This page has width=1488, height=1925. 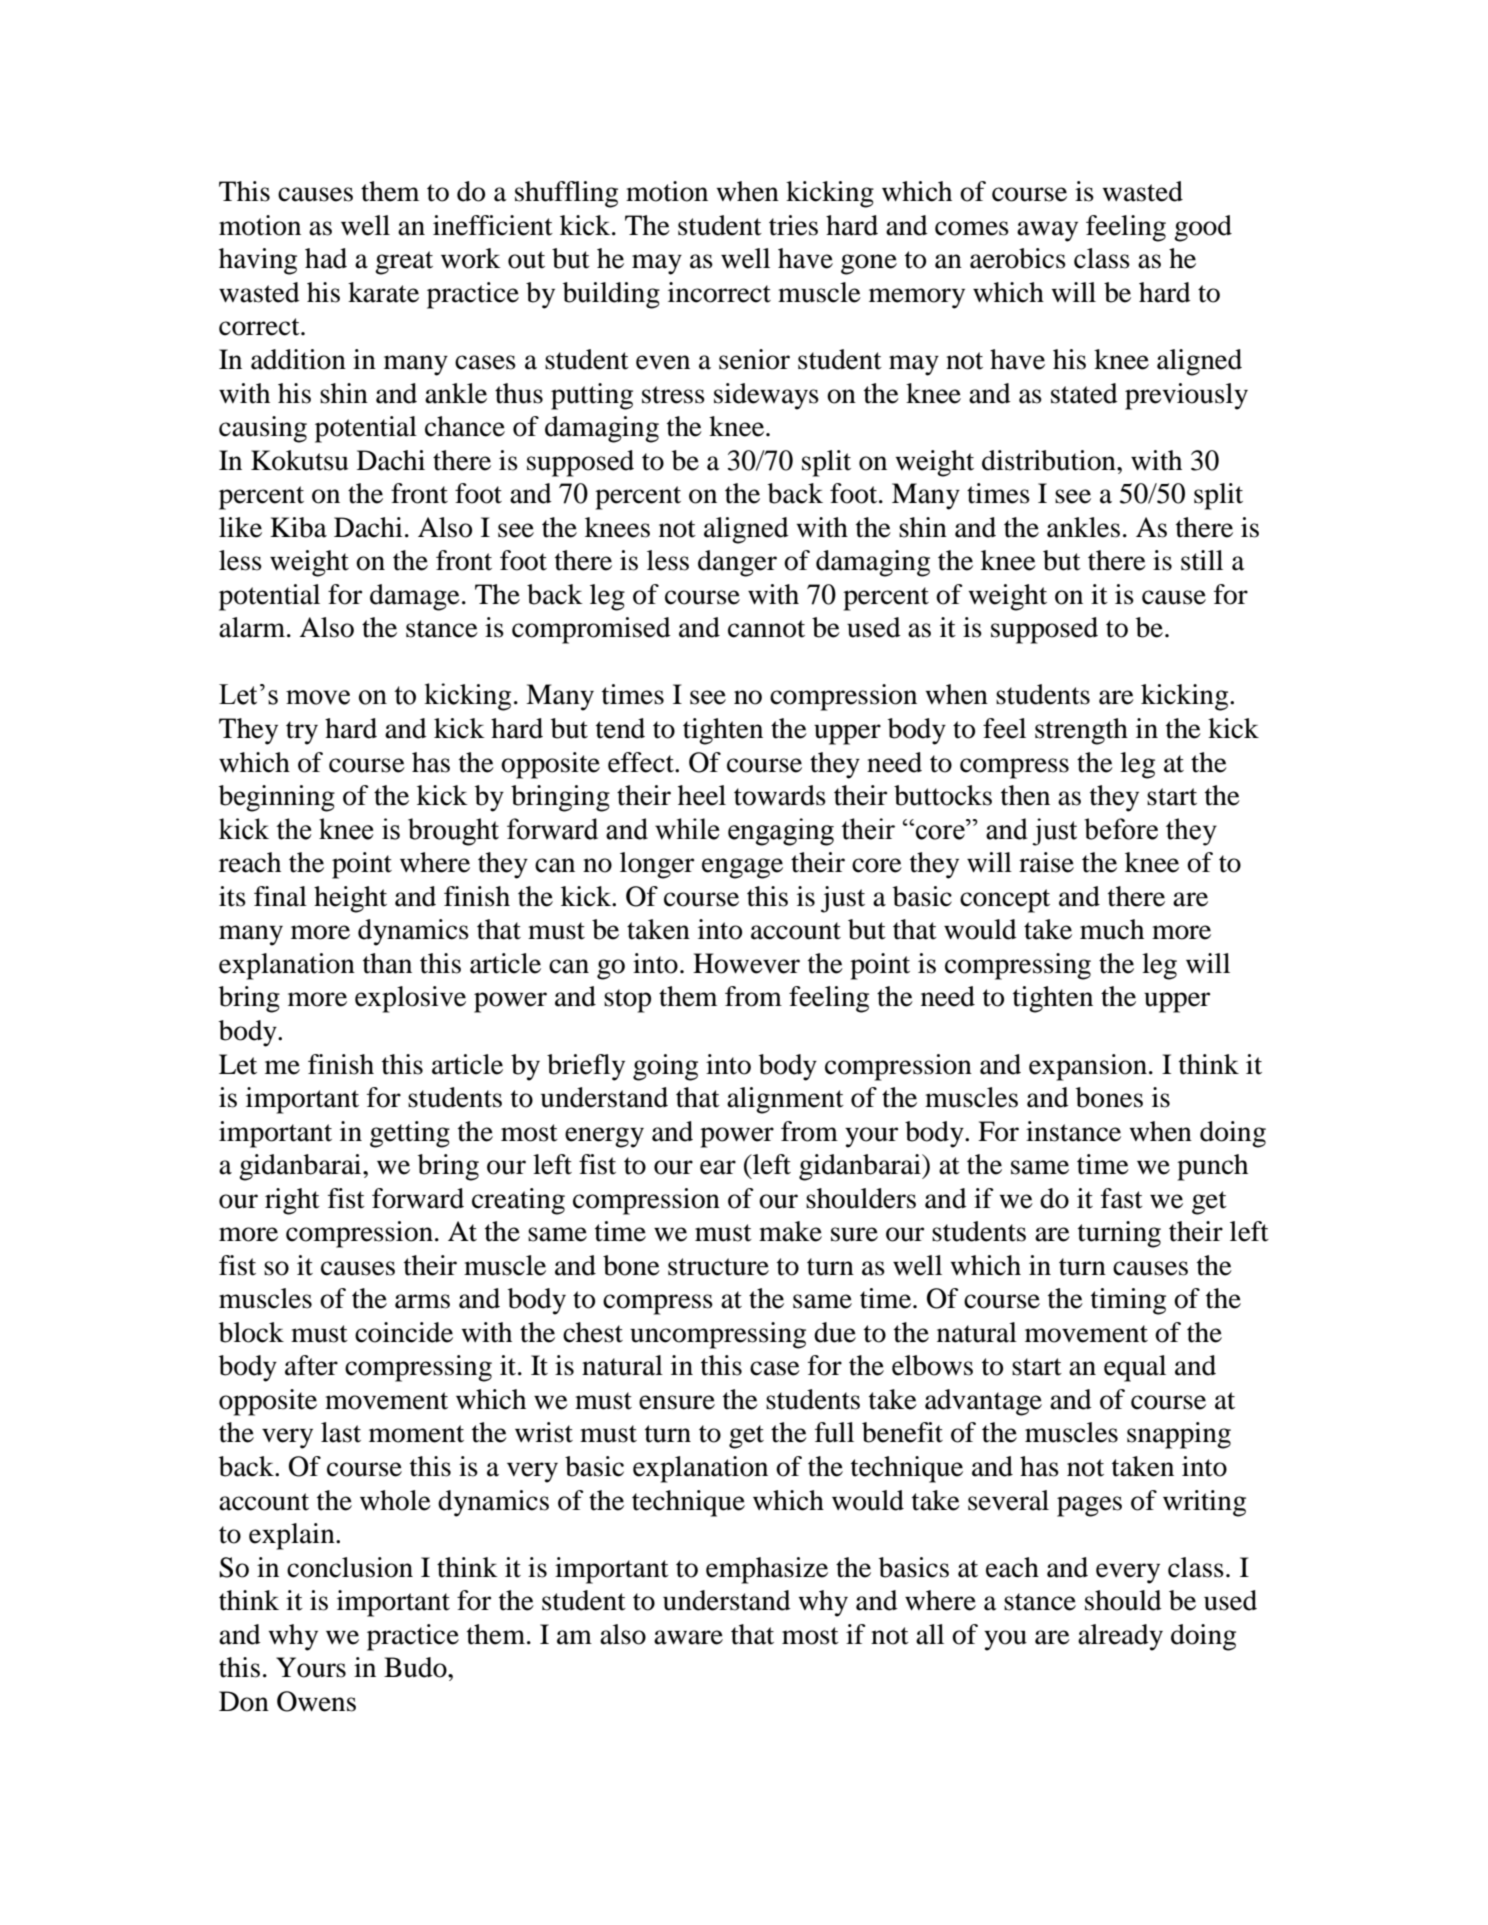 I want to click on away, so click(x=1047, y=231).
